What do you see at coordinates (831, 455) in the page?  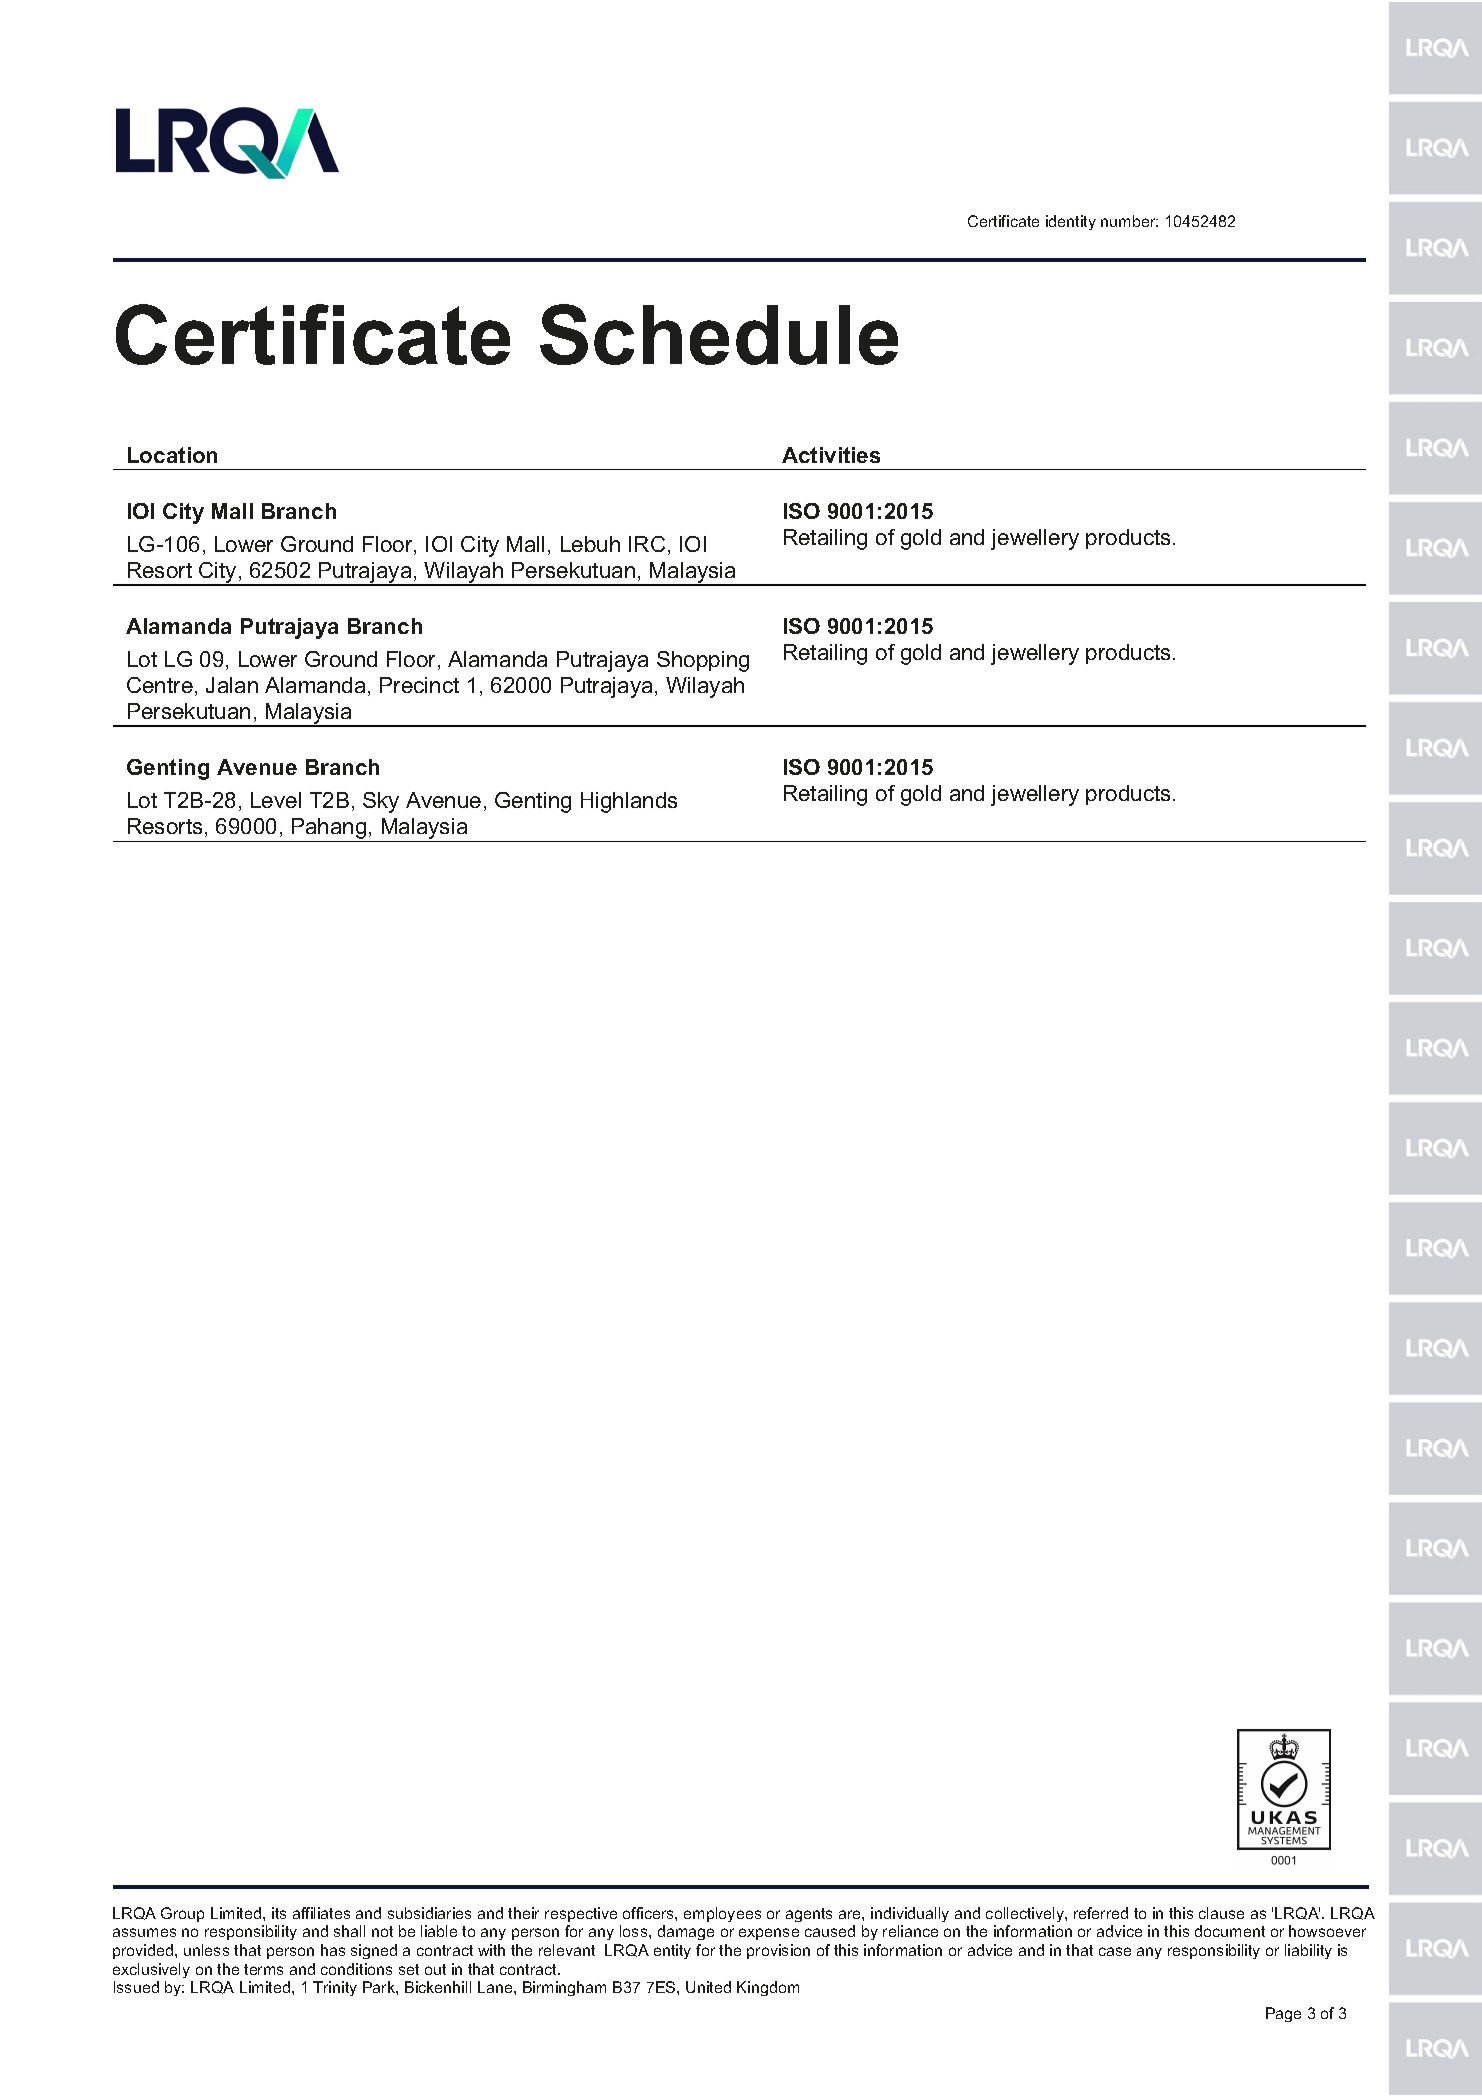 I see `Activities` at bounding box center [831, 455].
